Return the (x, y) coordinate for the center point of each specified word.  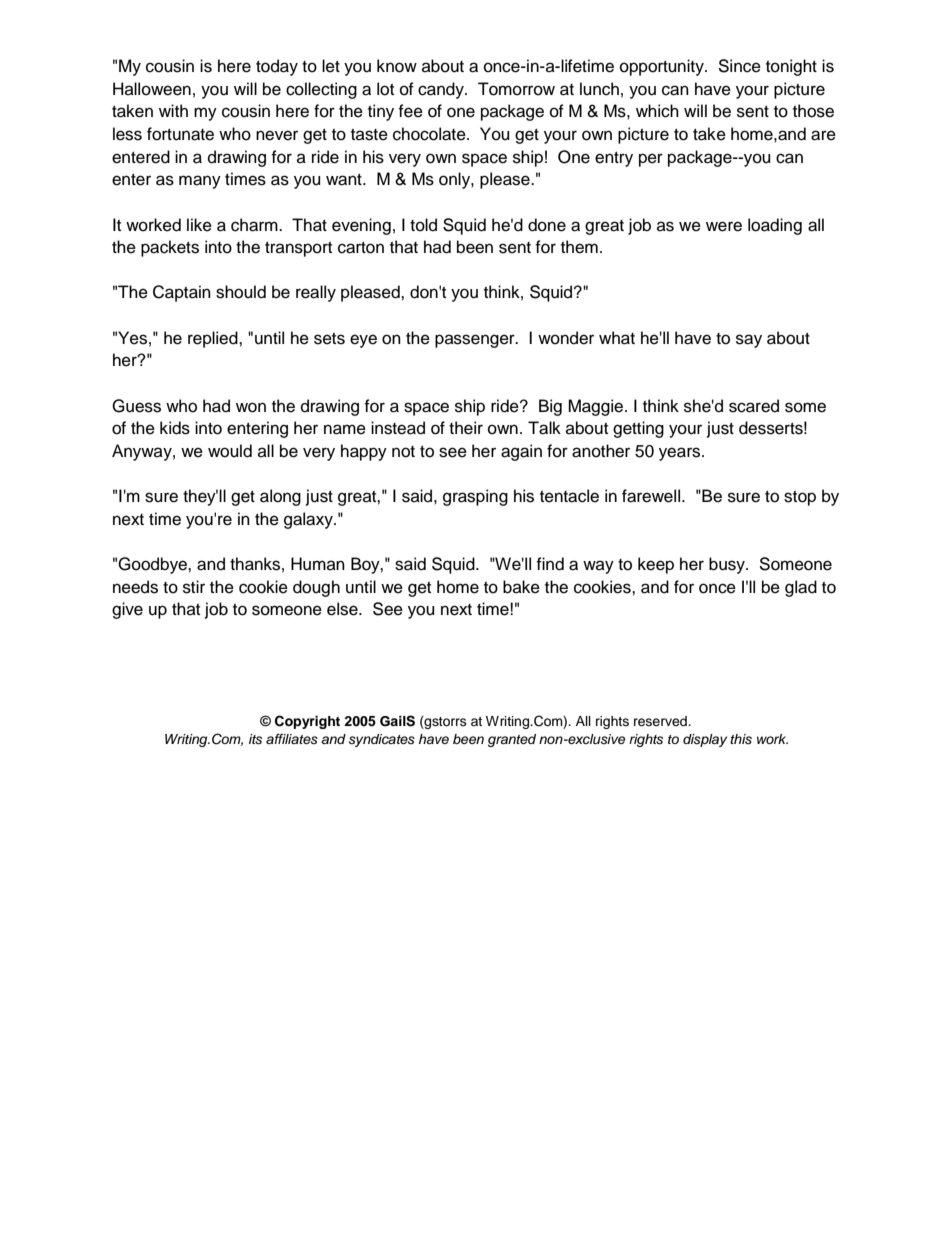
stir (194, 587)
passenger (476, 341)
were (724, 226)
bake (521, 587)
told (423, 225)
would (230, 451)
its (255, 739)
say (749, 341)
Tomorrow (516, 89)
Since (739, 66)
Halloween (152, 89)
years (681, 454)
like (199, 225)
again (521, 452)
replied (214, 339)
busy (728, 565)
